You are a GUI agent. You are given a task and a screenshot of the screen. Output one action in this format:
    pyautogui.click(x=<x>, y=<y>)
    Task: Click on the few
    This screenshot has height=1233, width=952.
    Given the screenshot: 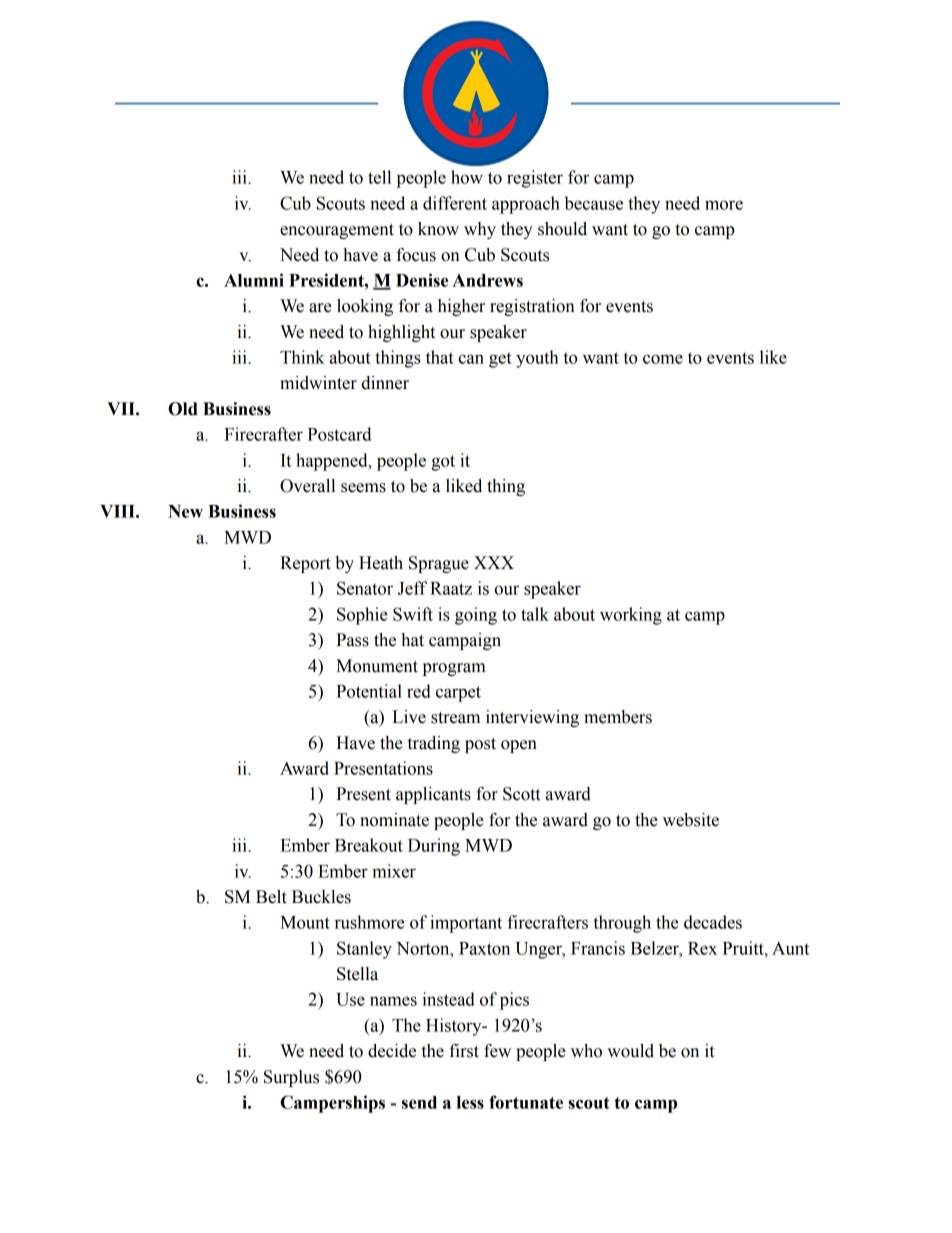 What is the action you would take?
    pyautogui.click(x=497, y=1051)
